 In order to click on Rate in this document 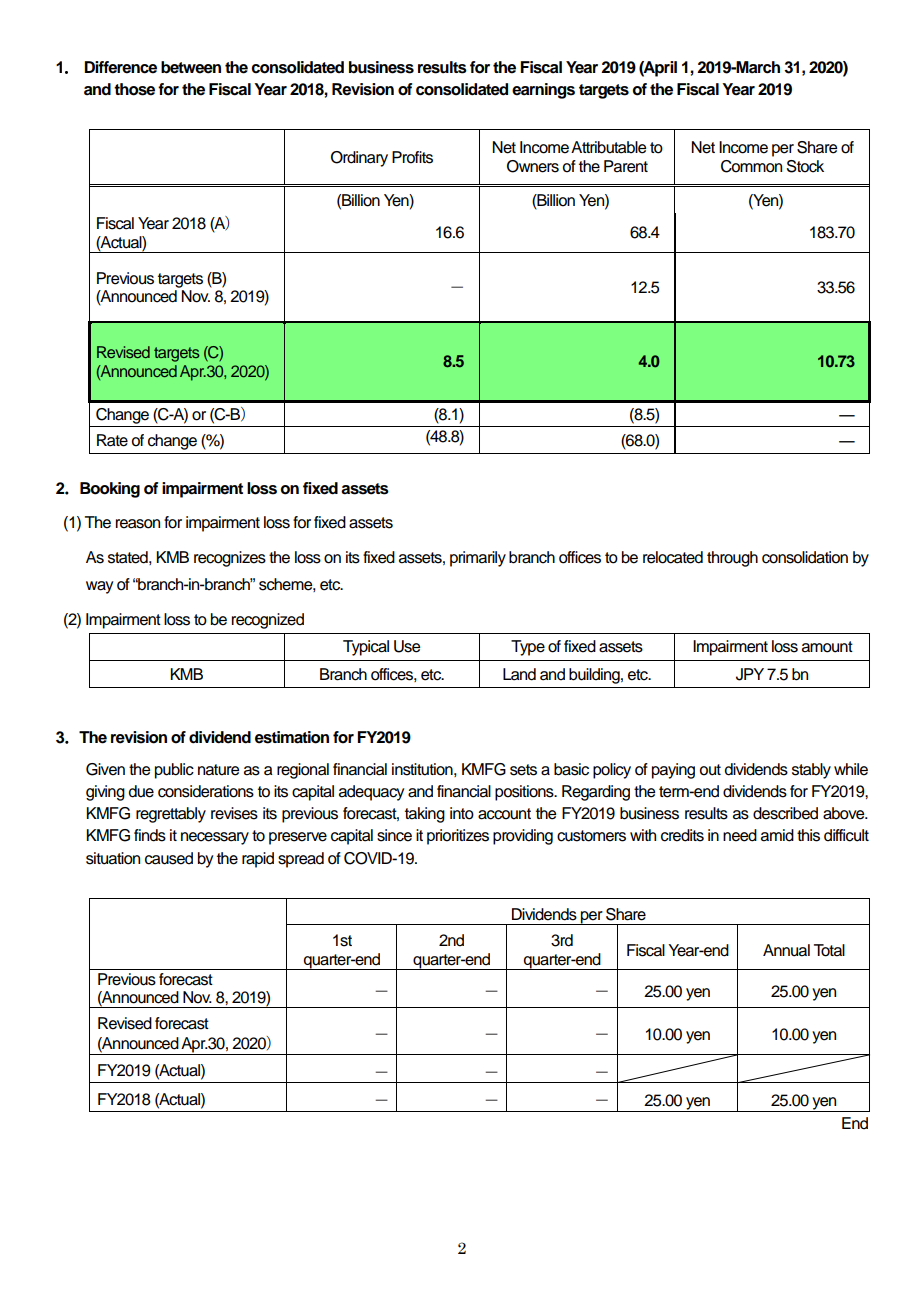, I will do `click(112, 440)`.
